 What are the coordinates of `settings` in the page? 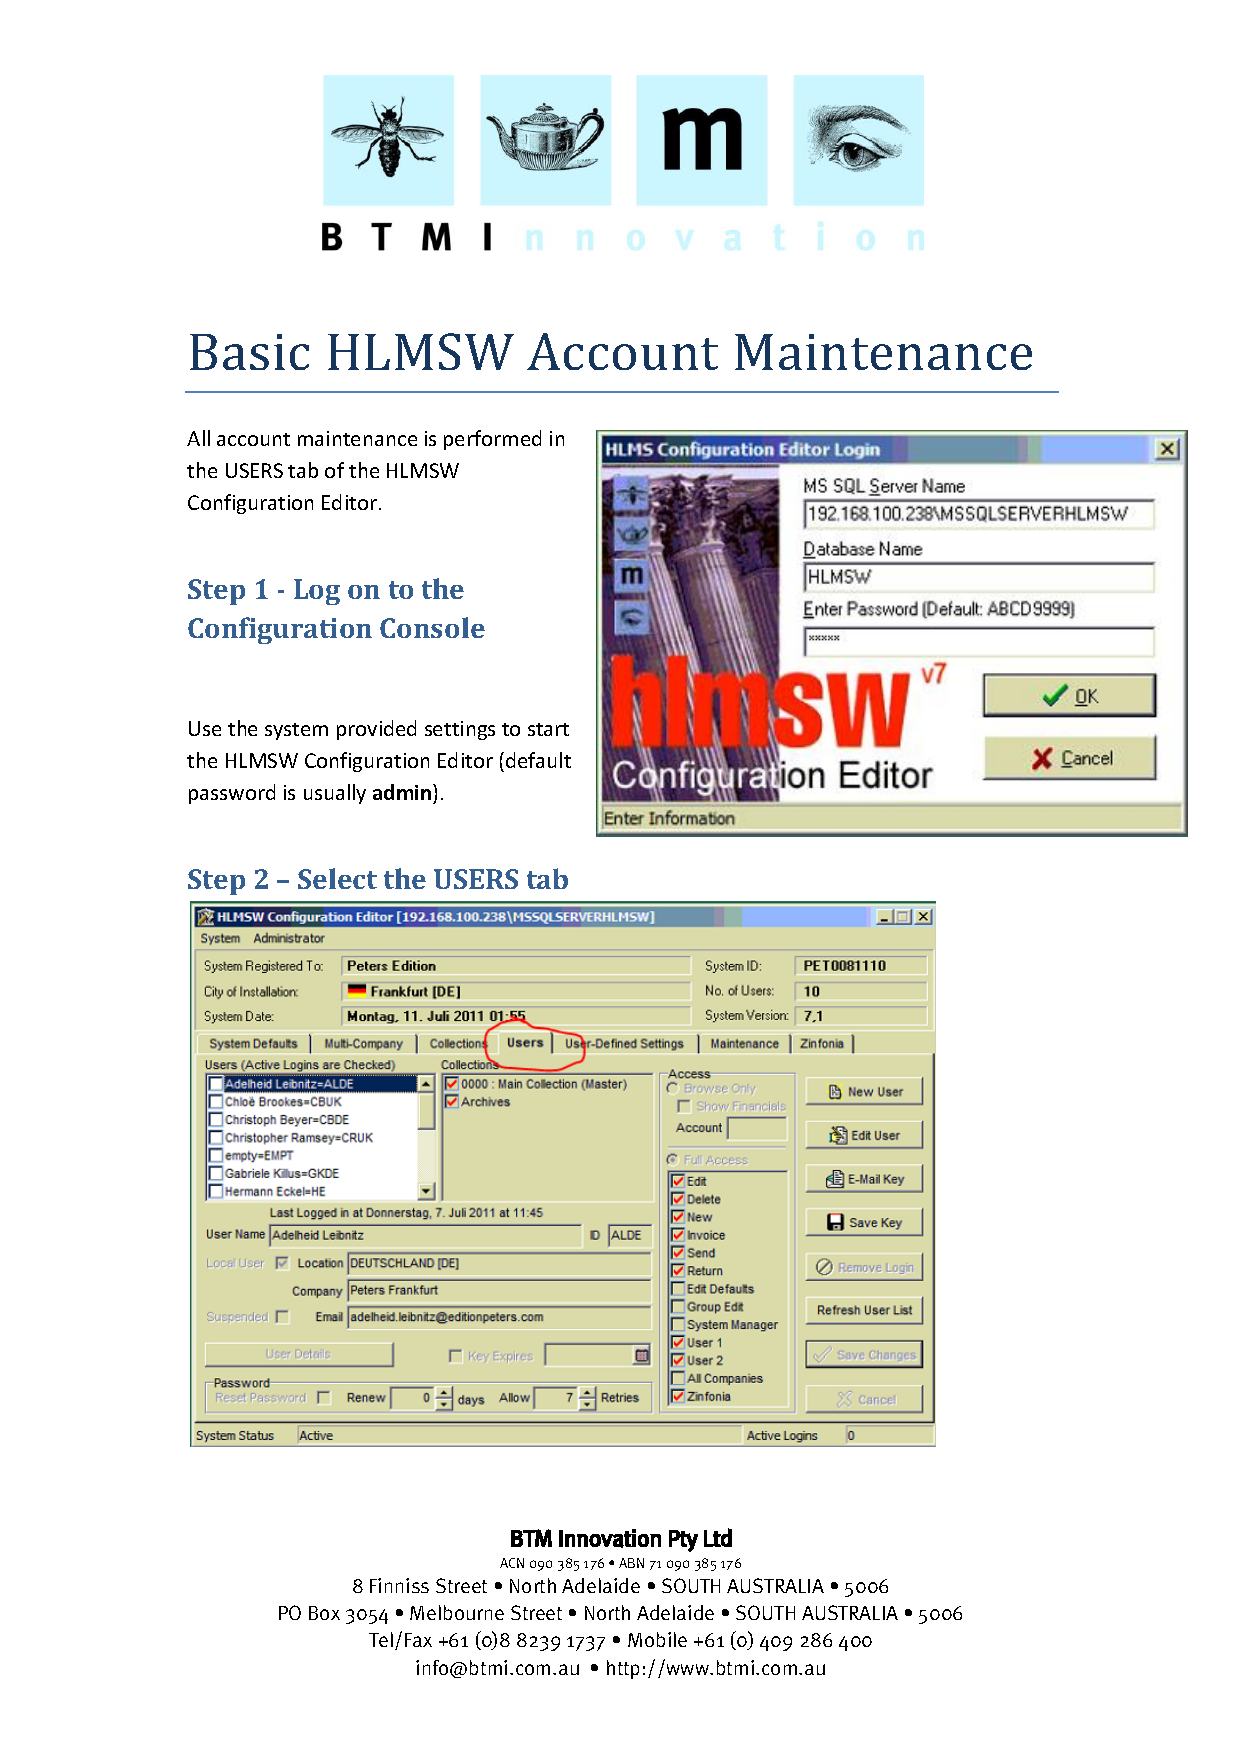 It's located at (460, 730).
